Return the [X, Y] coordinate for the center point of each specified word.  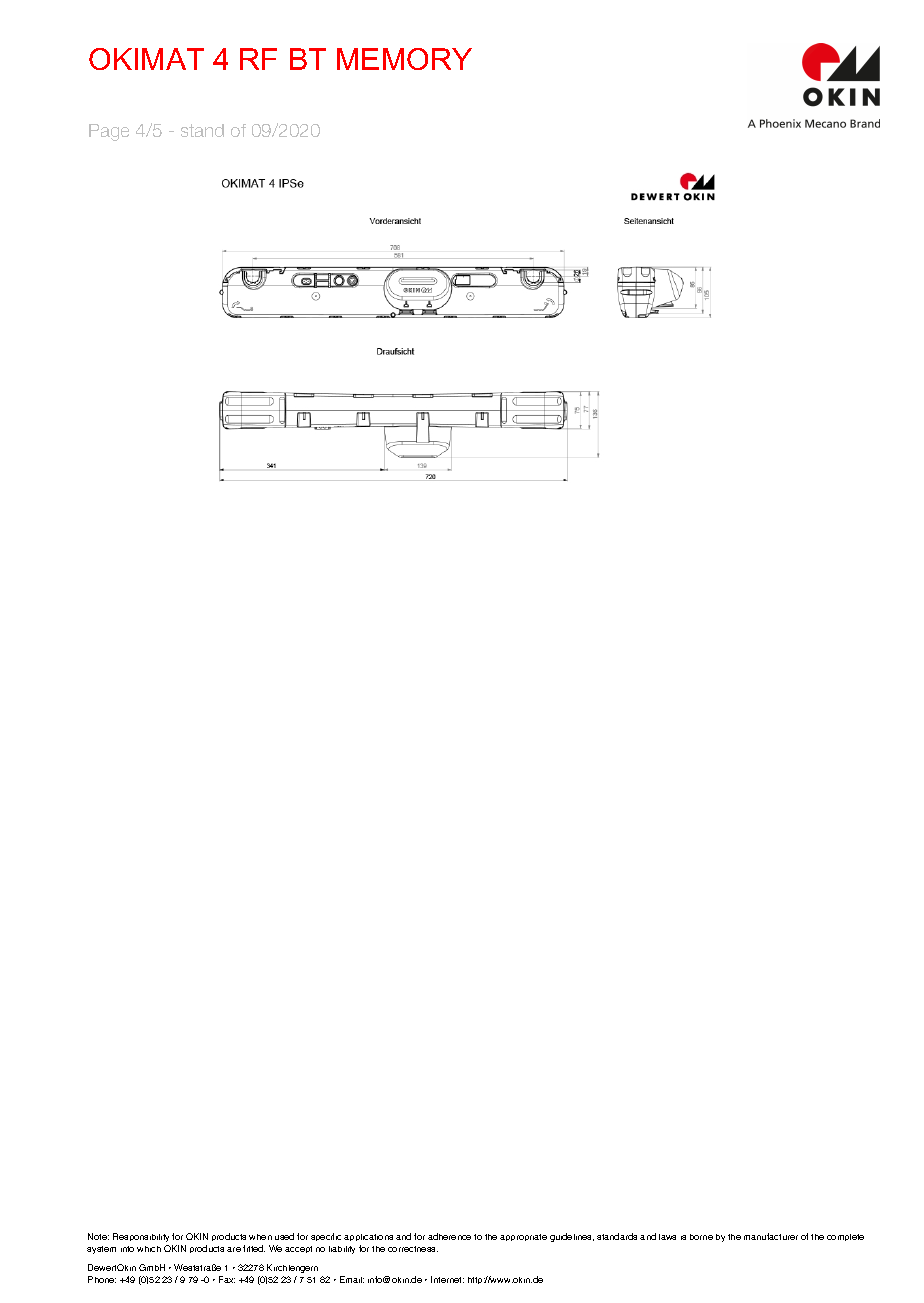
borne [701, 1237]
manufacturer [771, 1236]
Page [109, 132]
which [149, 1249]
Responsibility [141, 1237]
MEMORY [404, 59]
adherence [449, 1236]
